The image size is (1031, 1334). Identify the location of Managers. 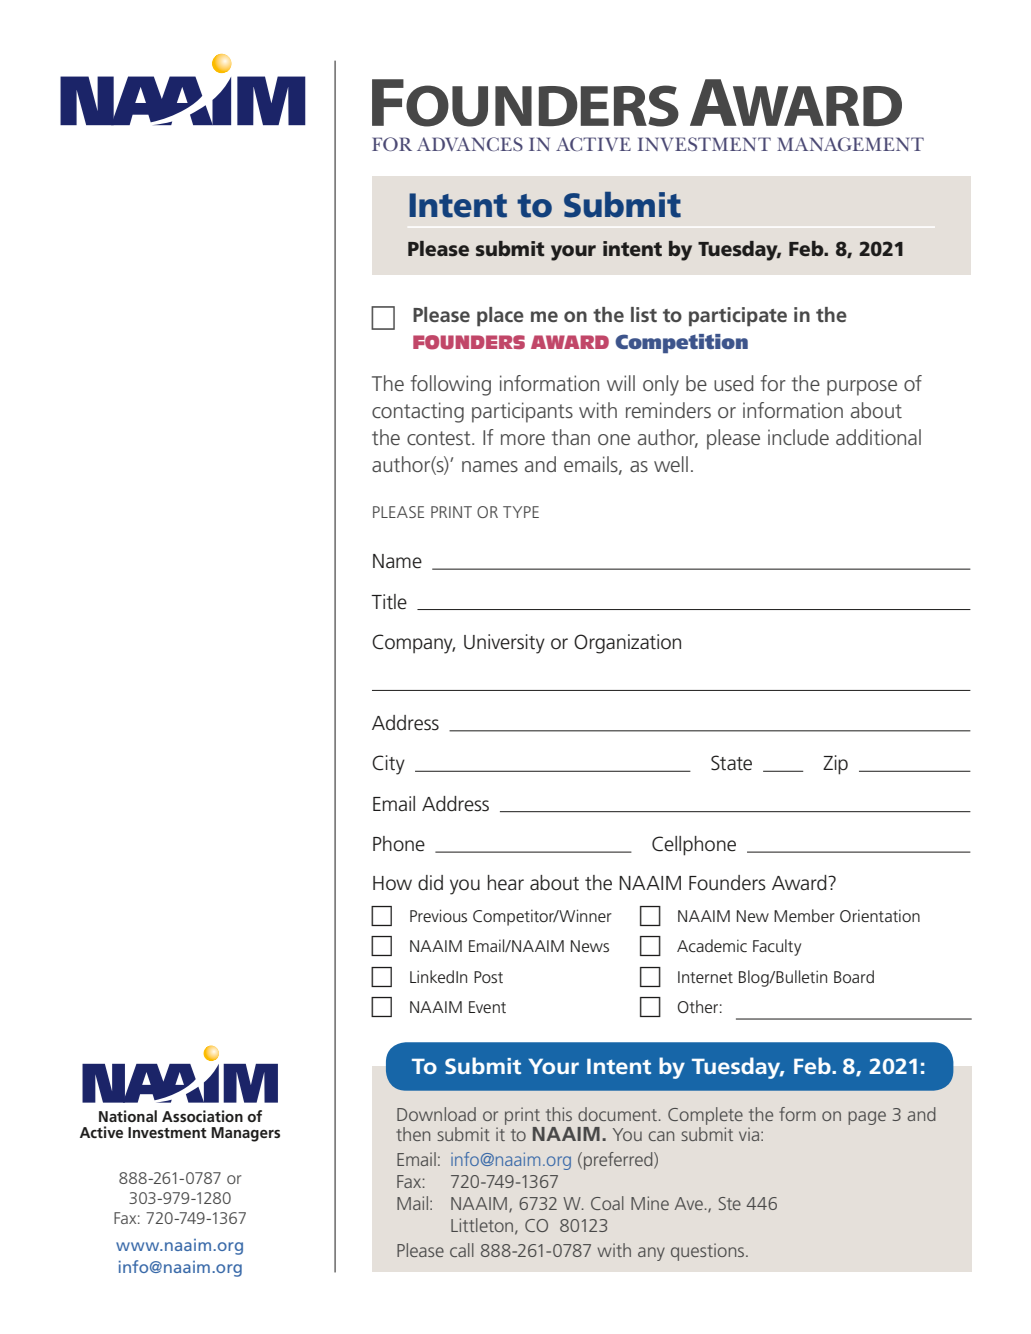
(245, 1134).
